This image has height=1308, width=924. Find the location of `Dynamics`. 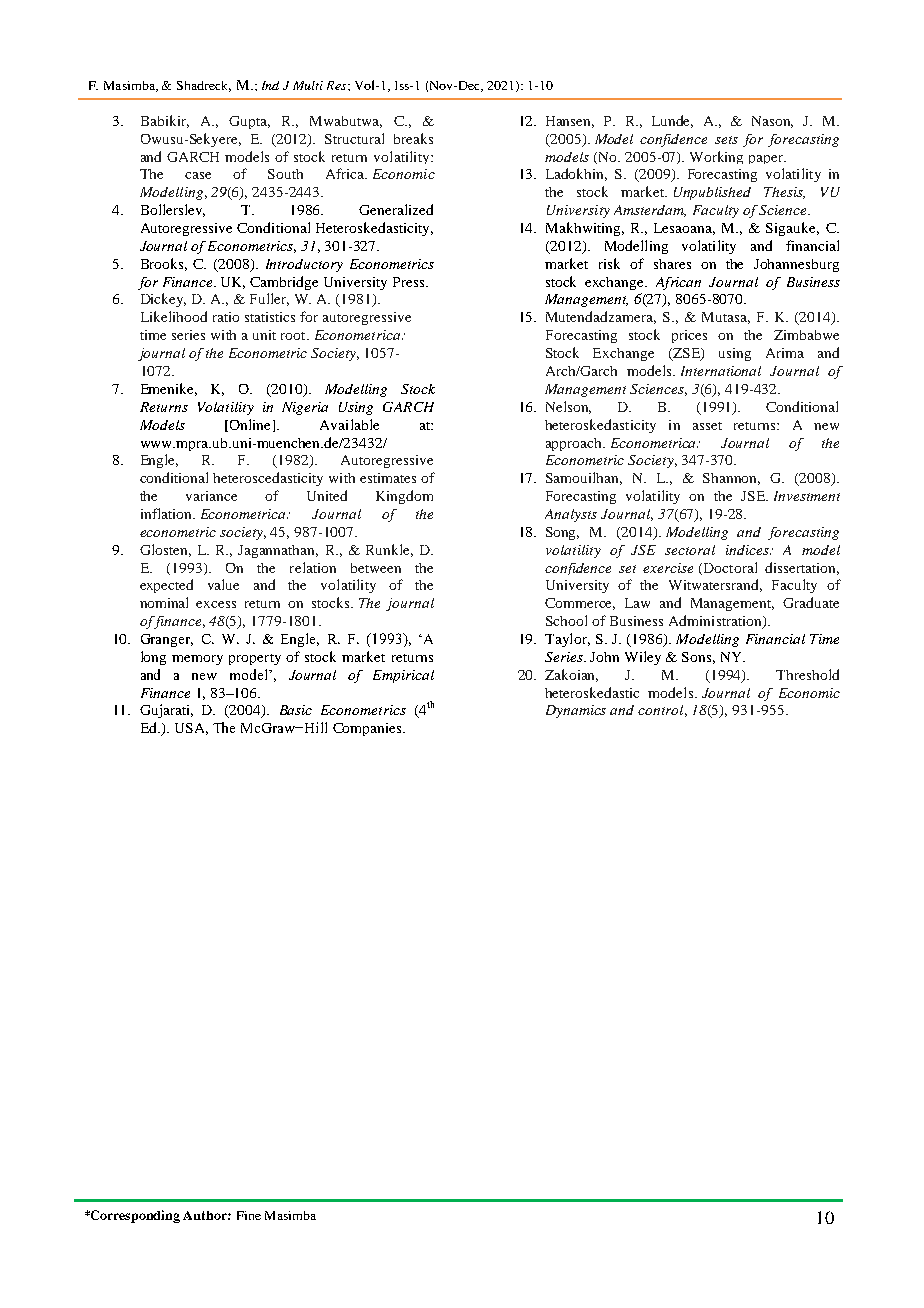

Dynamics is located at coordinates (576, 711).
